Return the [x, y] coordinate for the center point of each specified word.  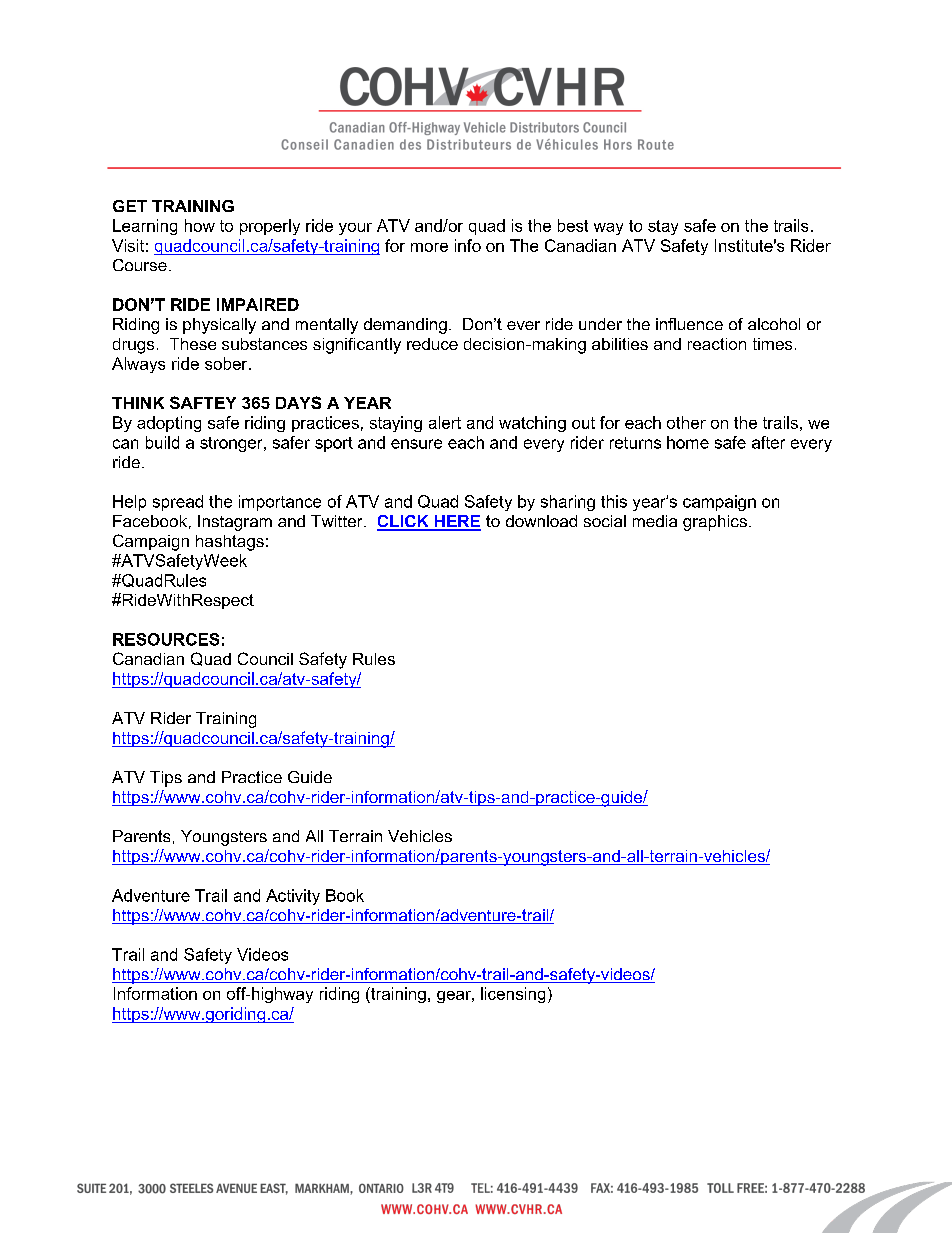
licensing [513, 995]
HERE [456, 522]
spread [178, 503]
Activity [293, 897]
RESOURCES [166, 639]
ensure [416, 444]
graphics [715, 523]
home [688, 442]
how [200, 225]
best [573, 225]
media [655, 521]
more [429, 247]
